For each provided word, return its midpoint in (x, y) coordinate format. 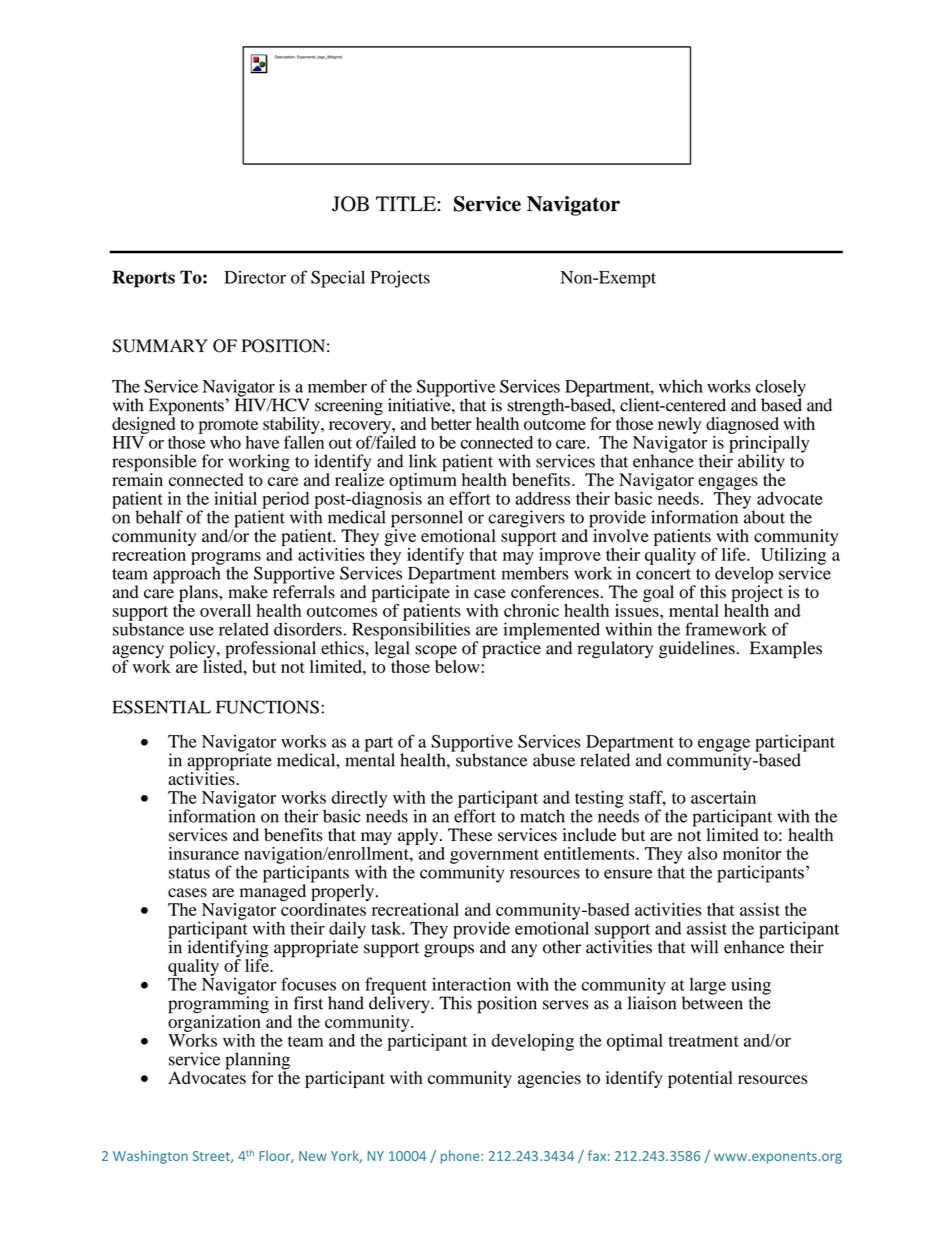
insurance (204, 853)
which (681, 386)
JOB (350, 204)
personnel (427, 520)
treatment (703, 1041)
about (764, 516)
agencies (549, 1079)
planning (257, 1062)
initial (235, 498)
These (470, 835)
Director (255, 277)
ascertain (723, 797)
